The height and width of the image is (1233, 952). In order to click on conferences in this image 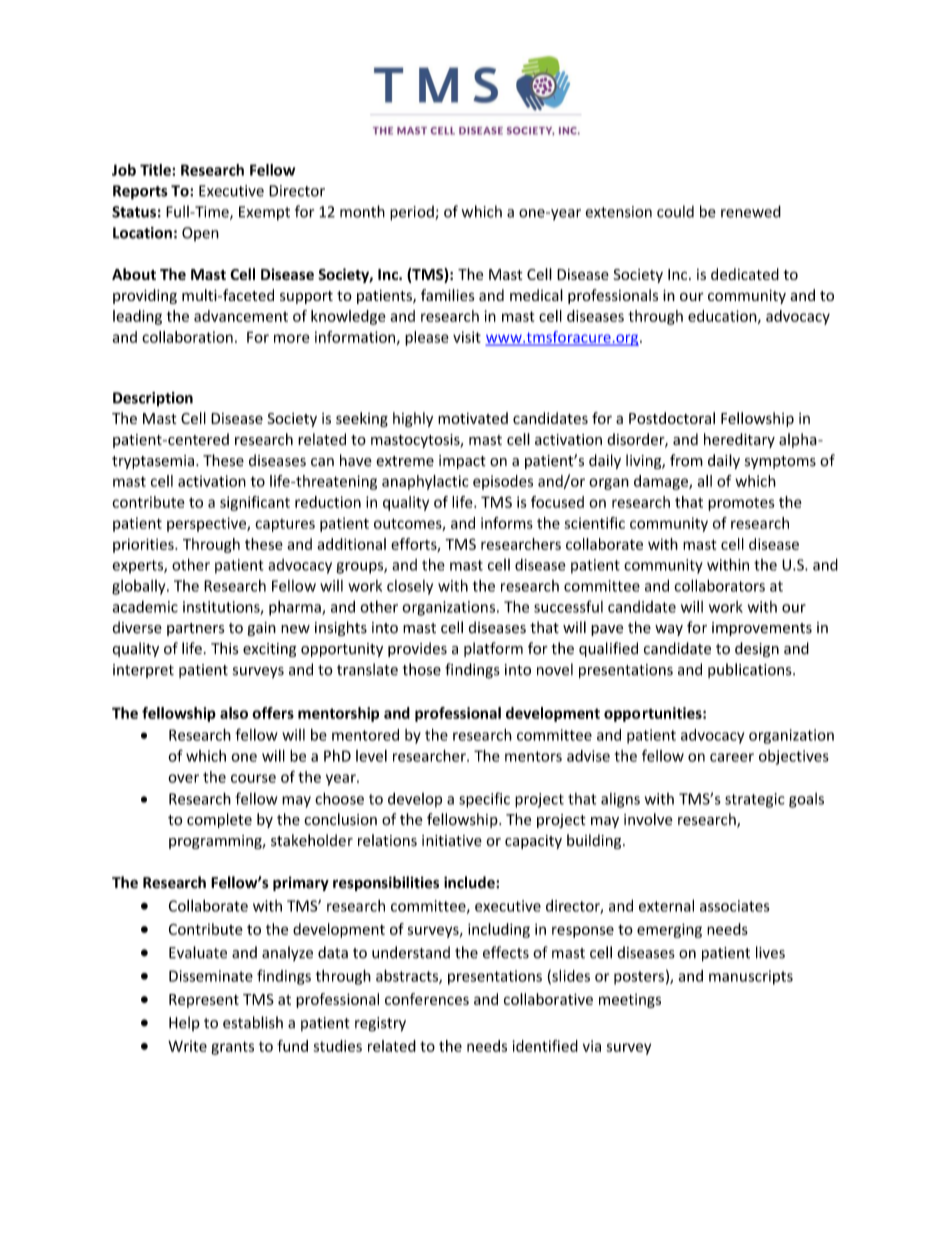, I will do `click(427, 999)`.
